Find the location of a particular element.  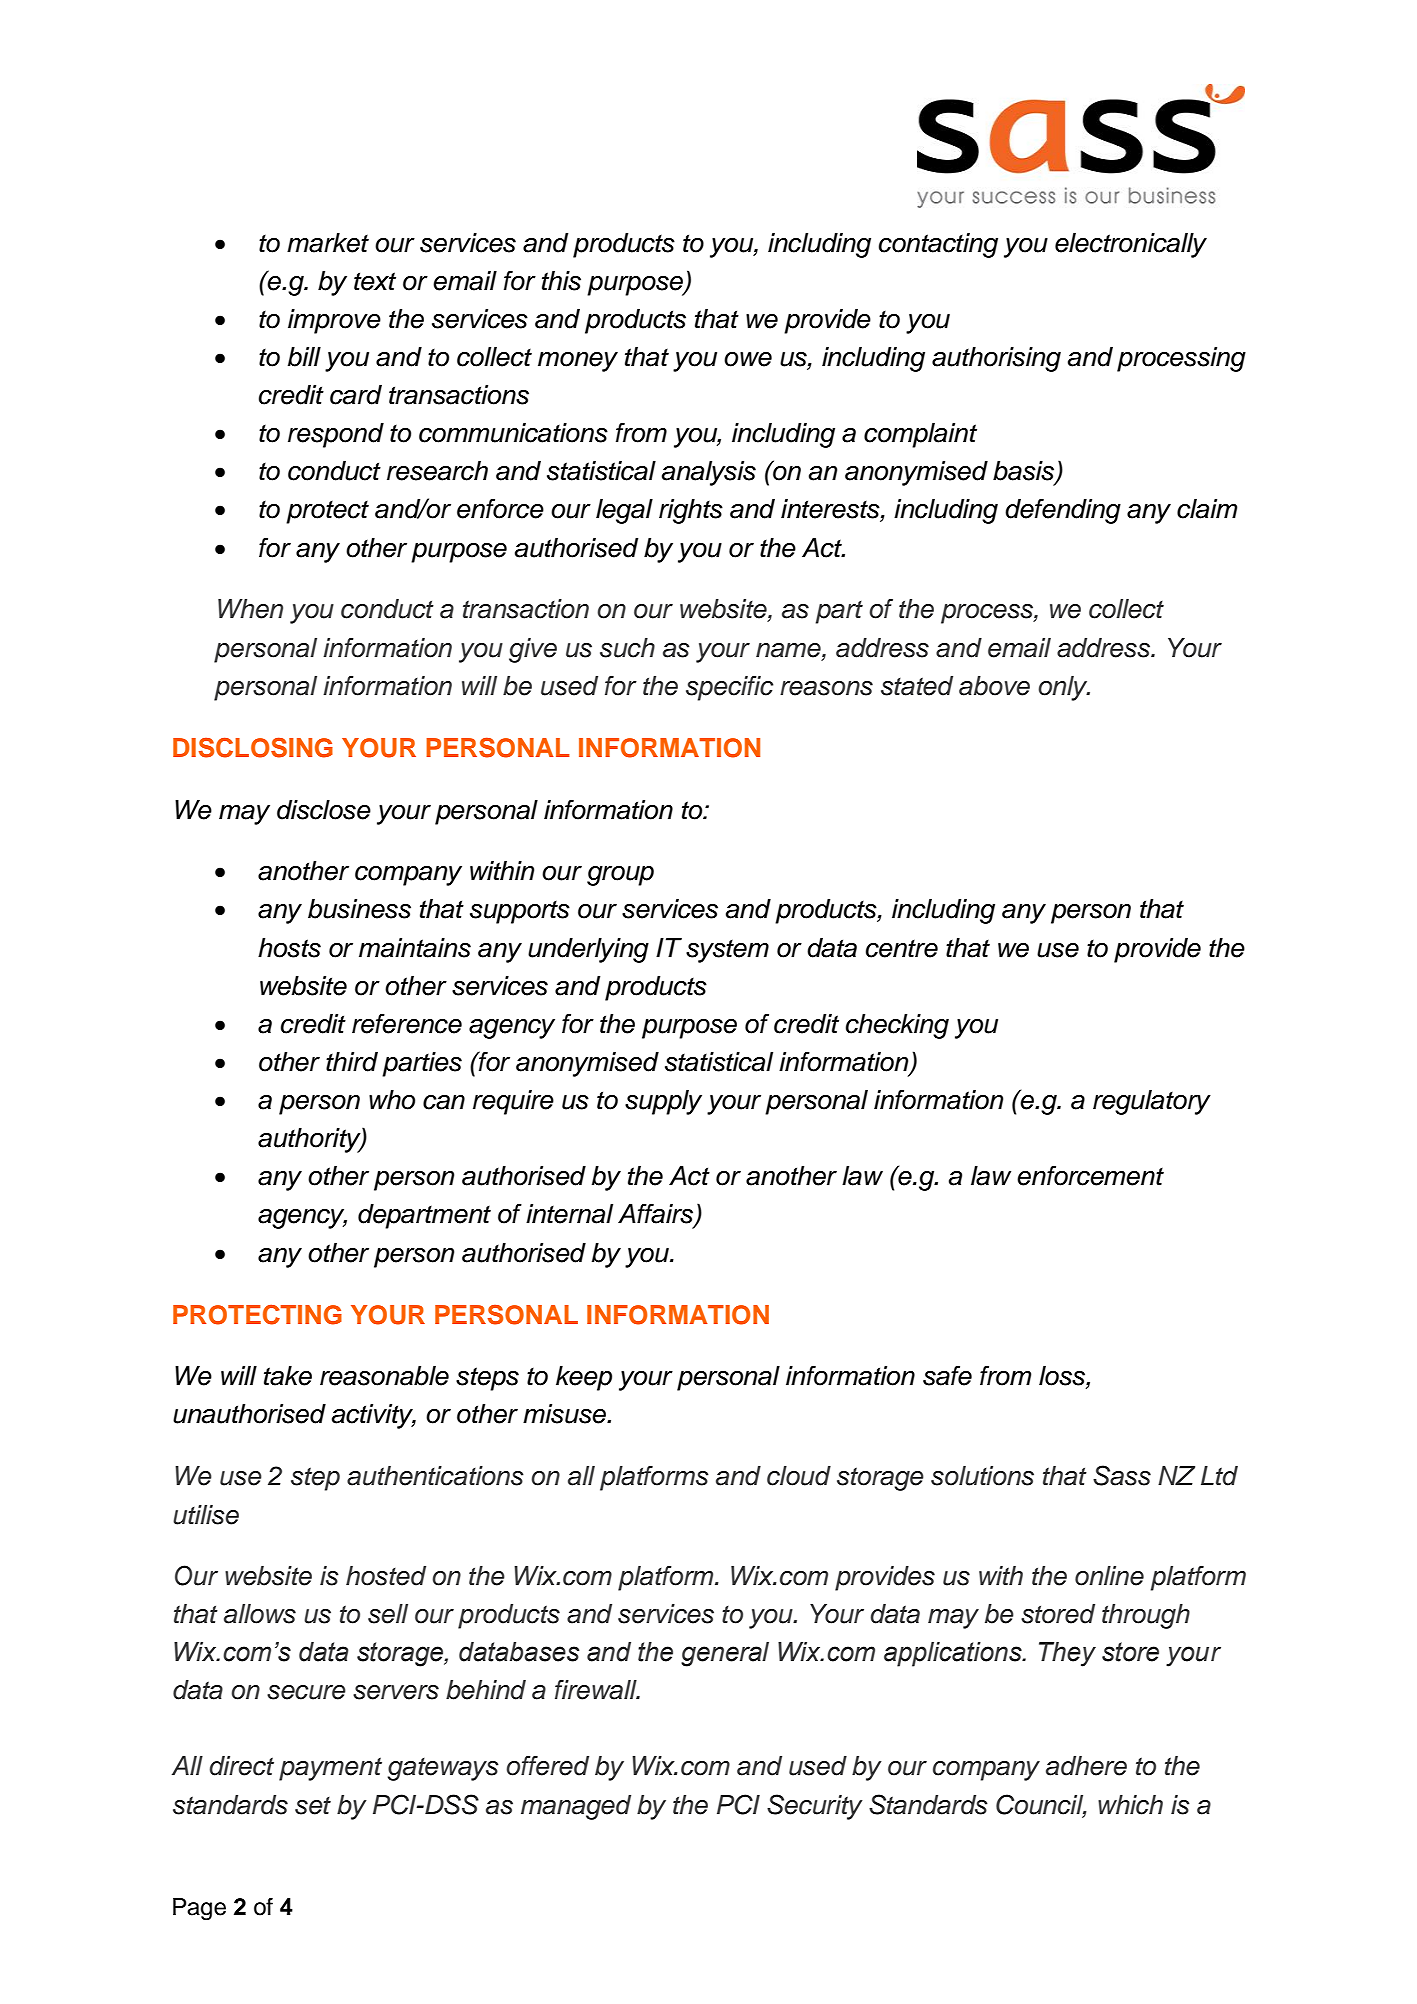

Sass is located at coordinates (1122, 1475).
